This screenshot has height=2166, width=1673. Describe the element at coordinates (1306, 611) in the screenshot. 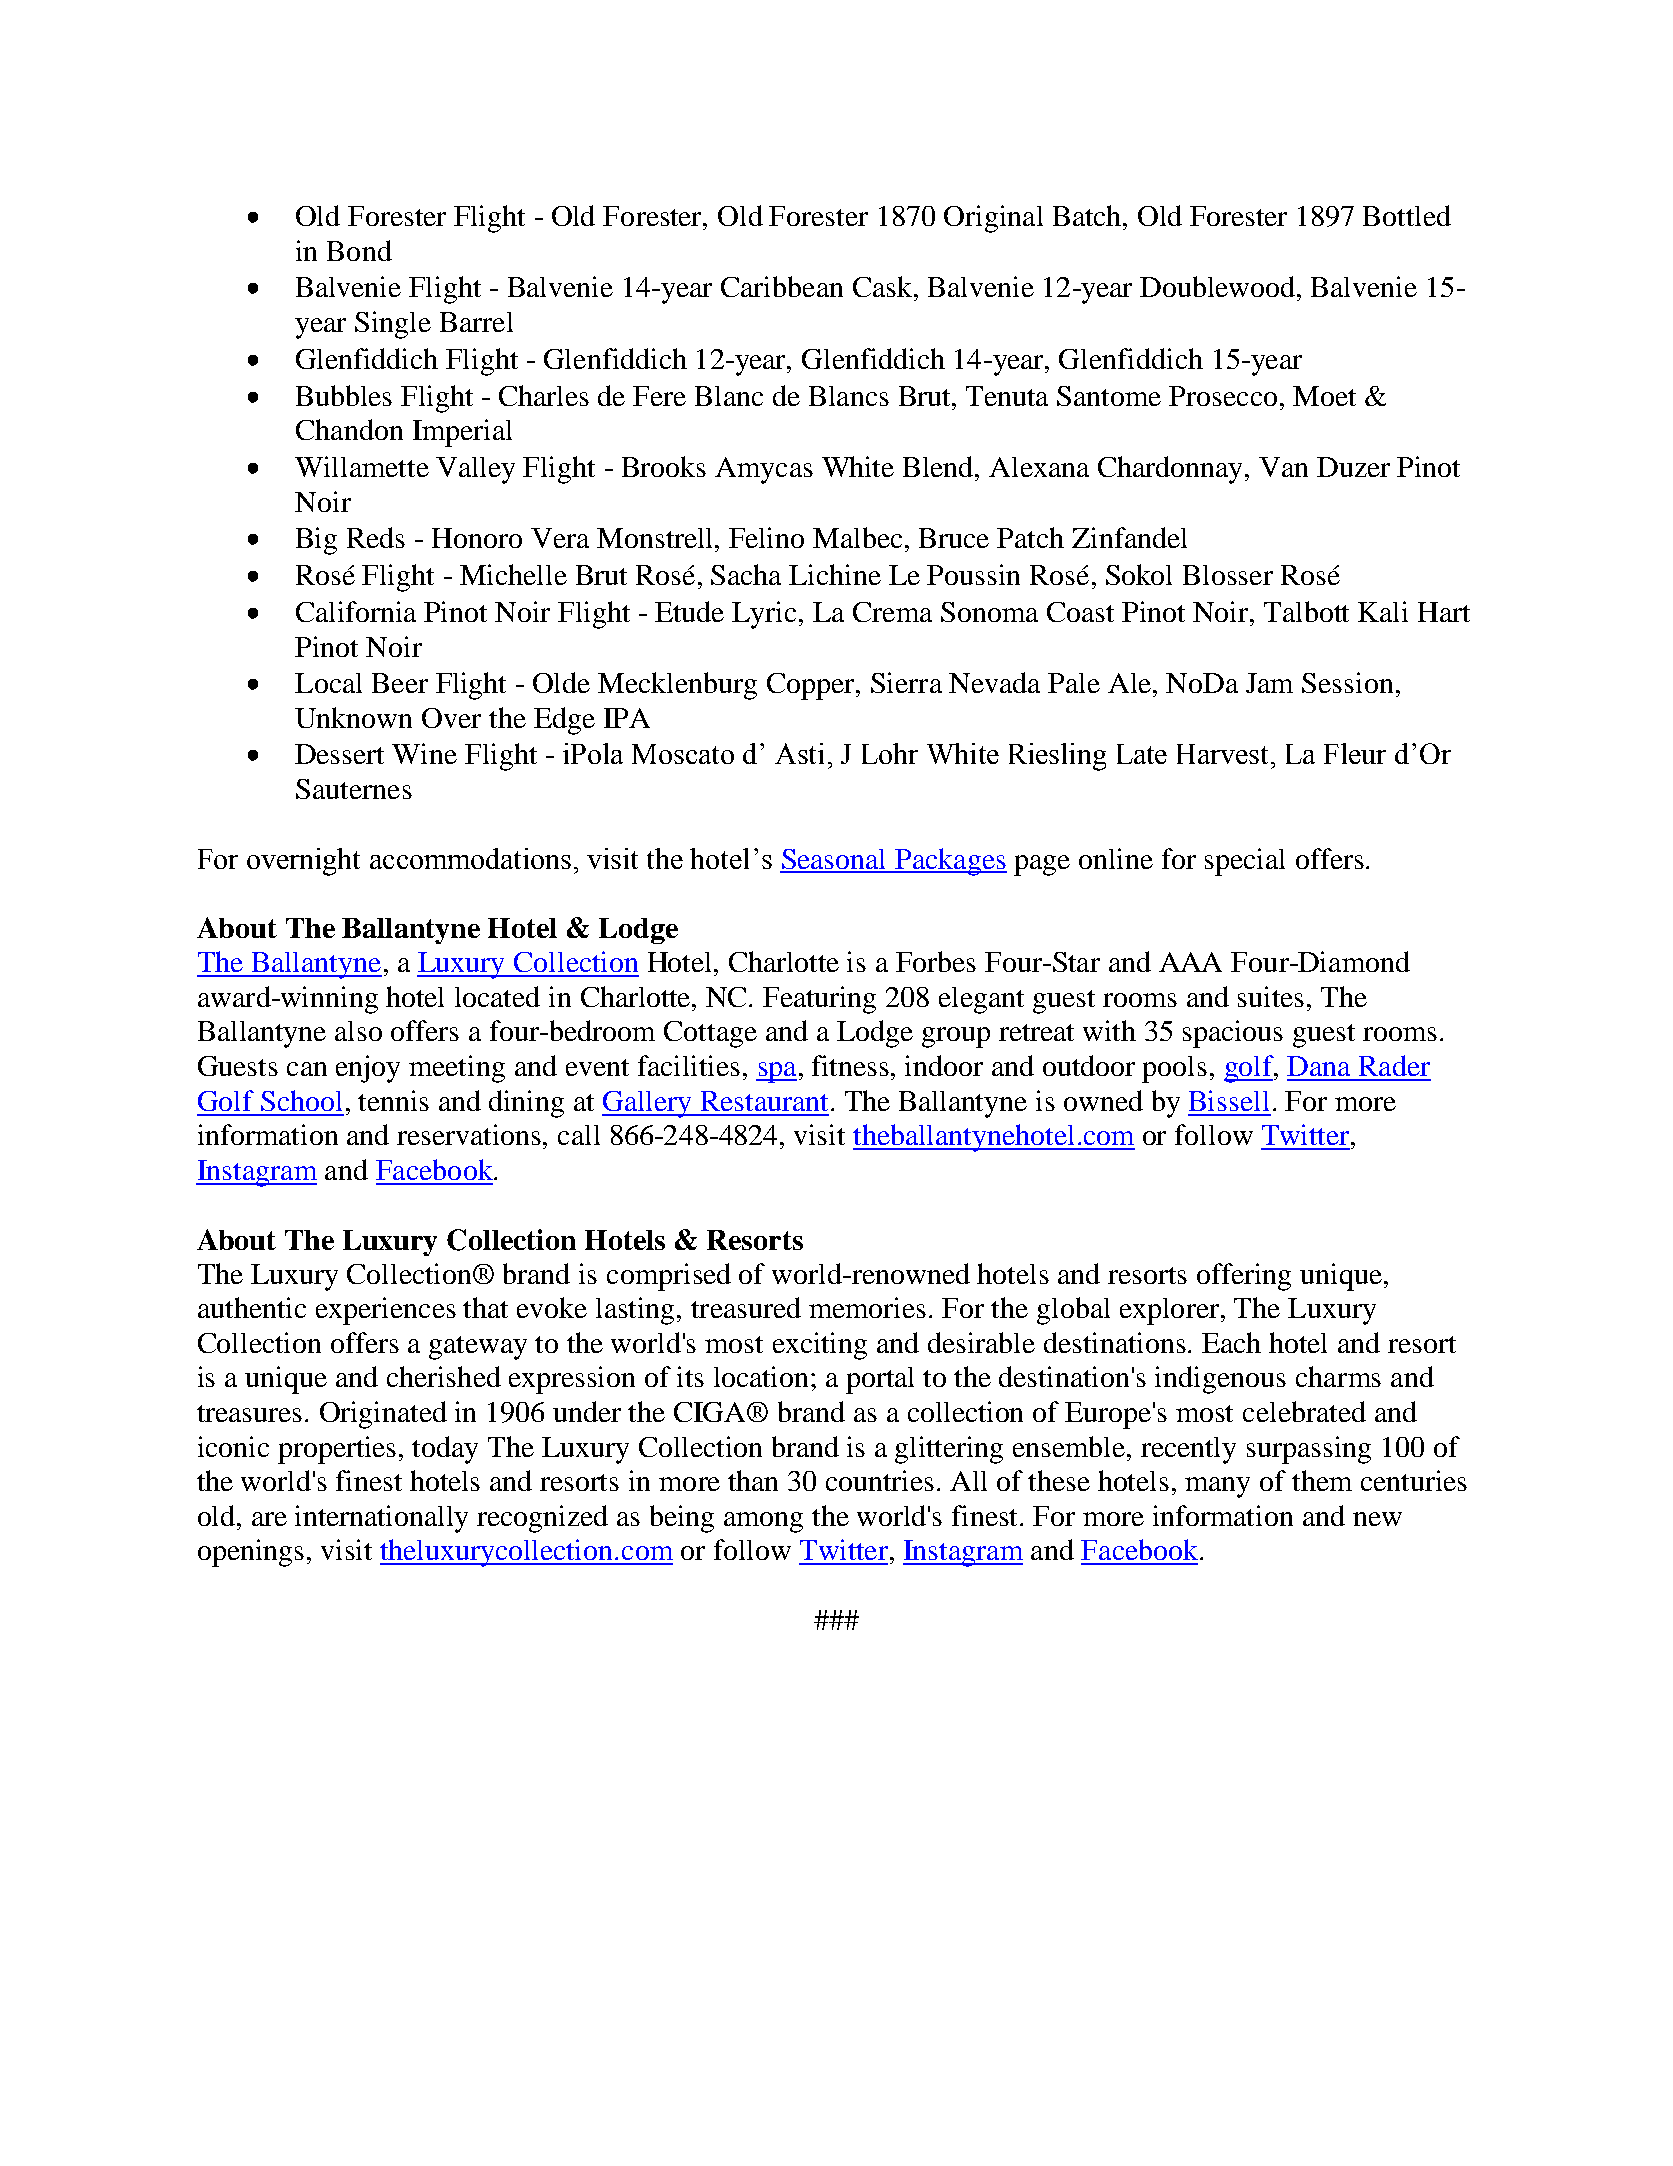

I see `Talbott` at that location.
